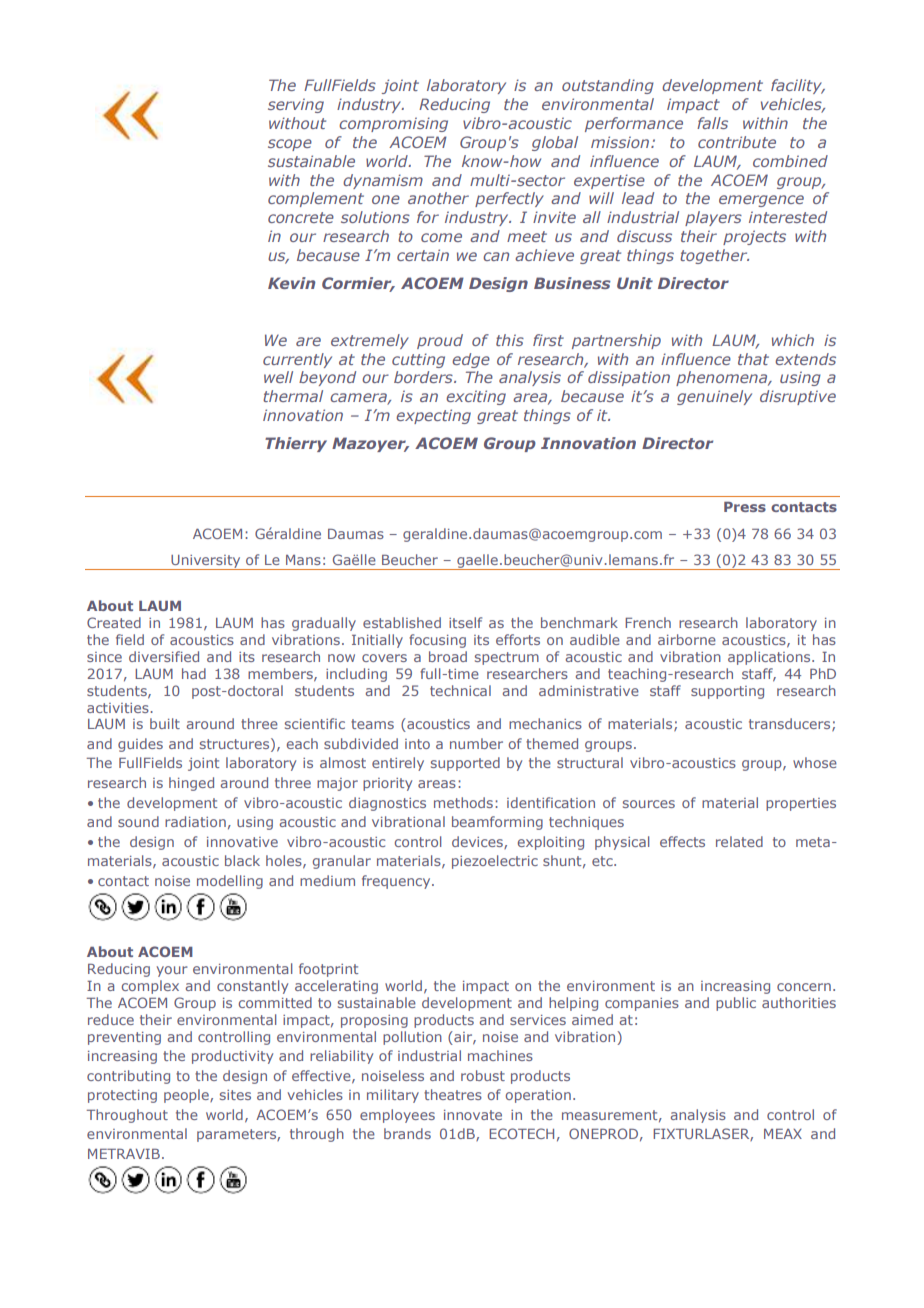 The image size is (924, 1308). Describe the element at coordinates (164, 656) in the screenshot. I see `diversified` at that location.
